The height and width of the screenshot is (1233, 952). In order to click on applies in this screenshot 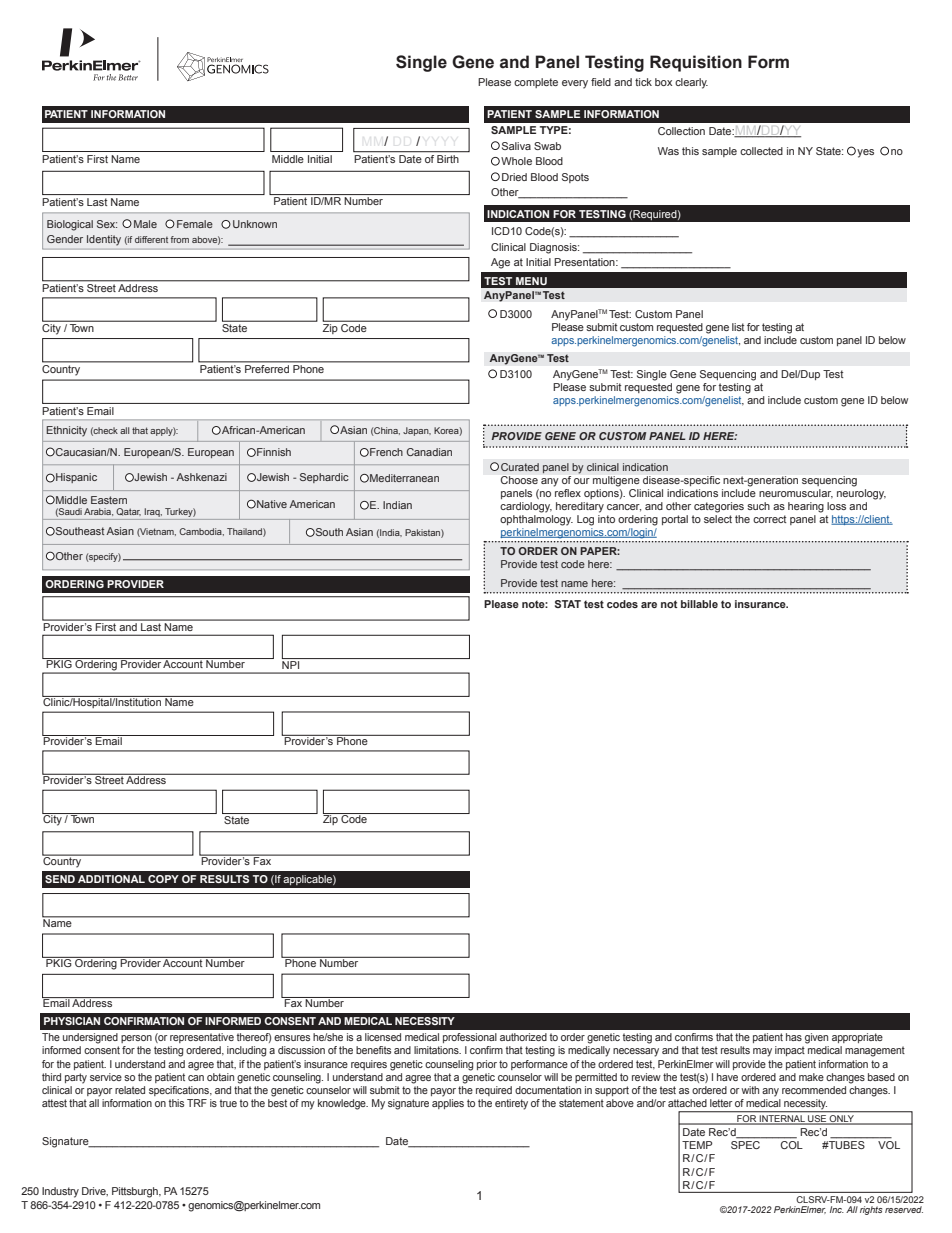, I will do `click(448, 1104)`.
